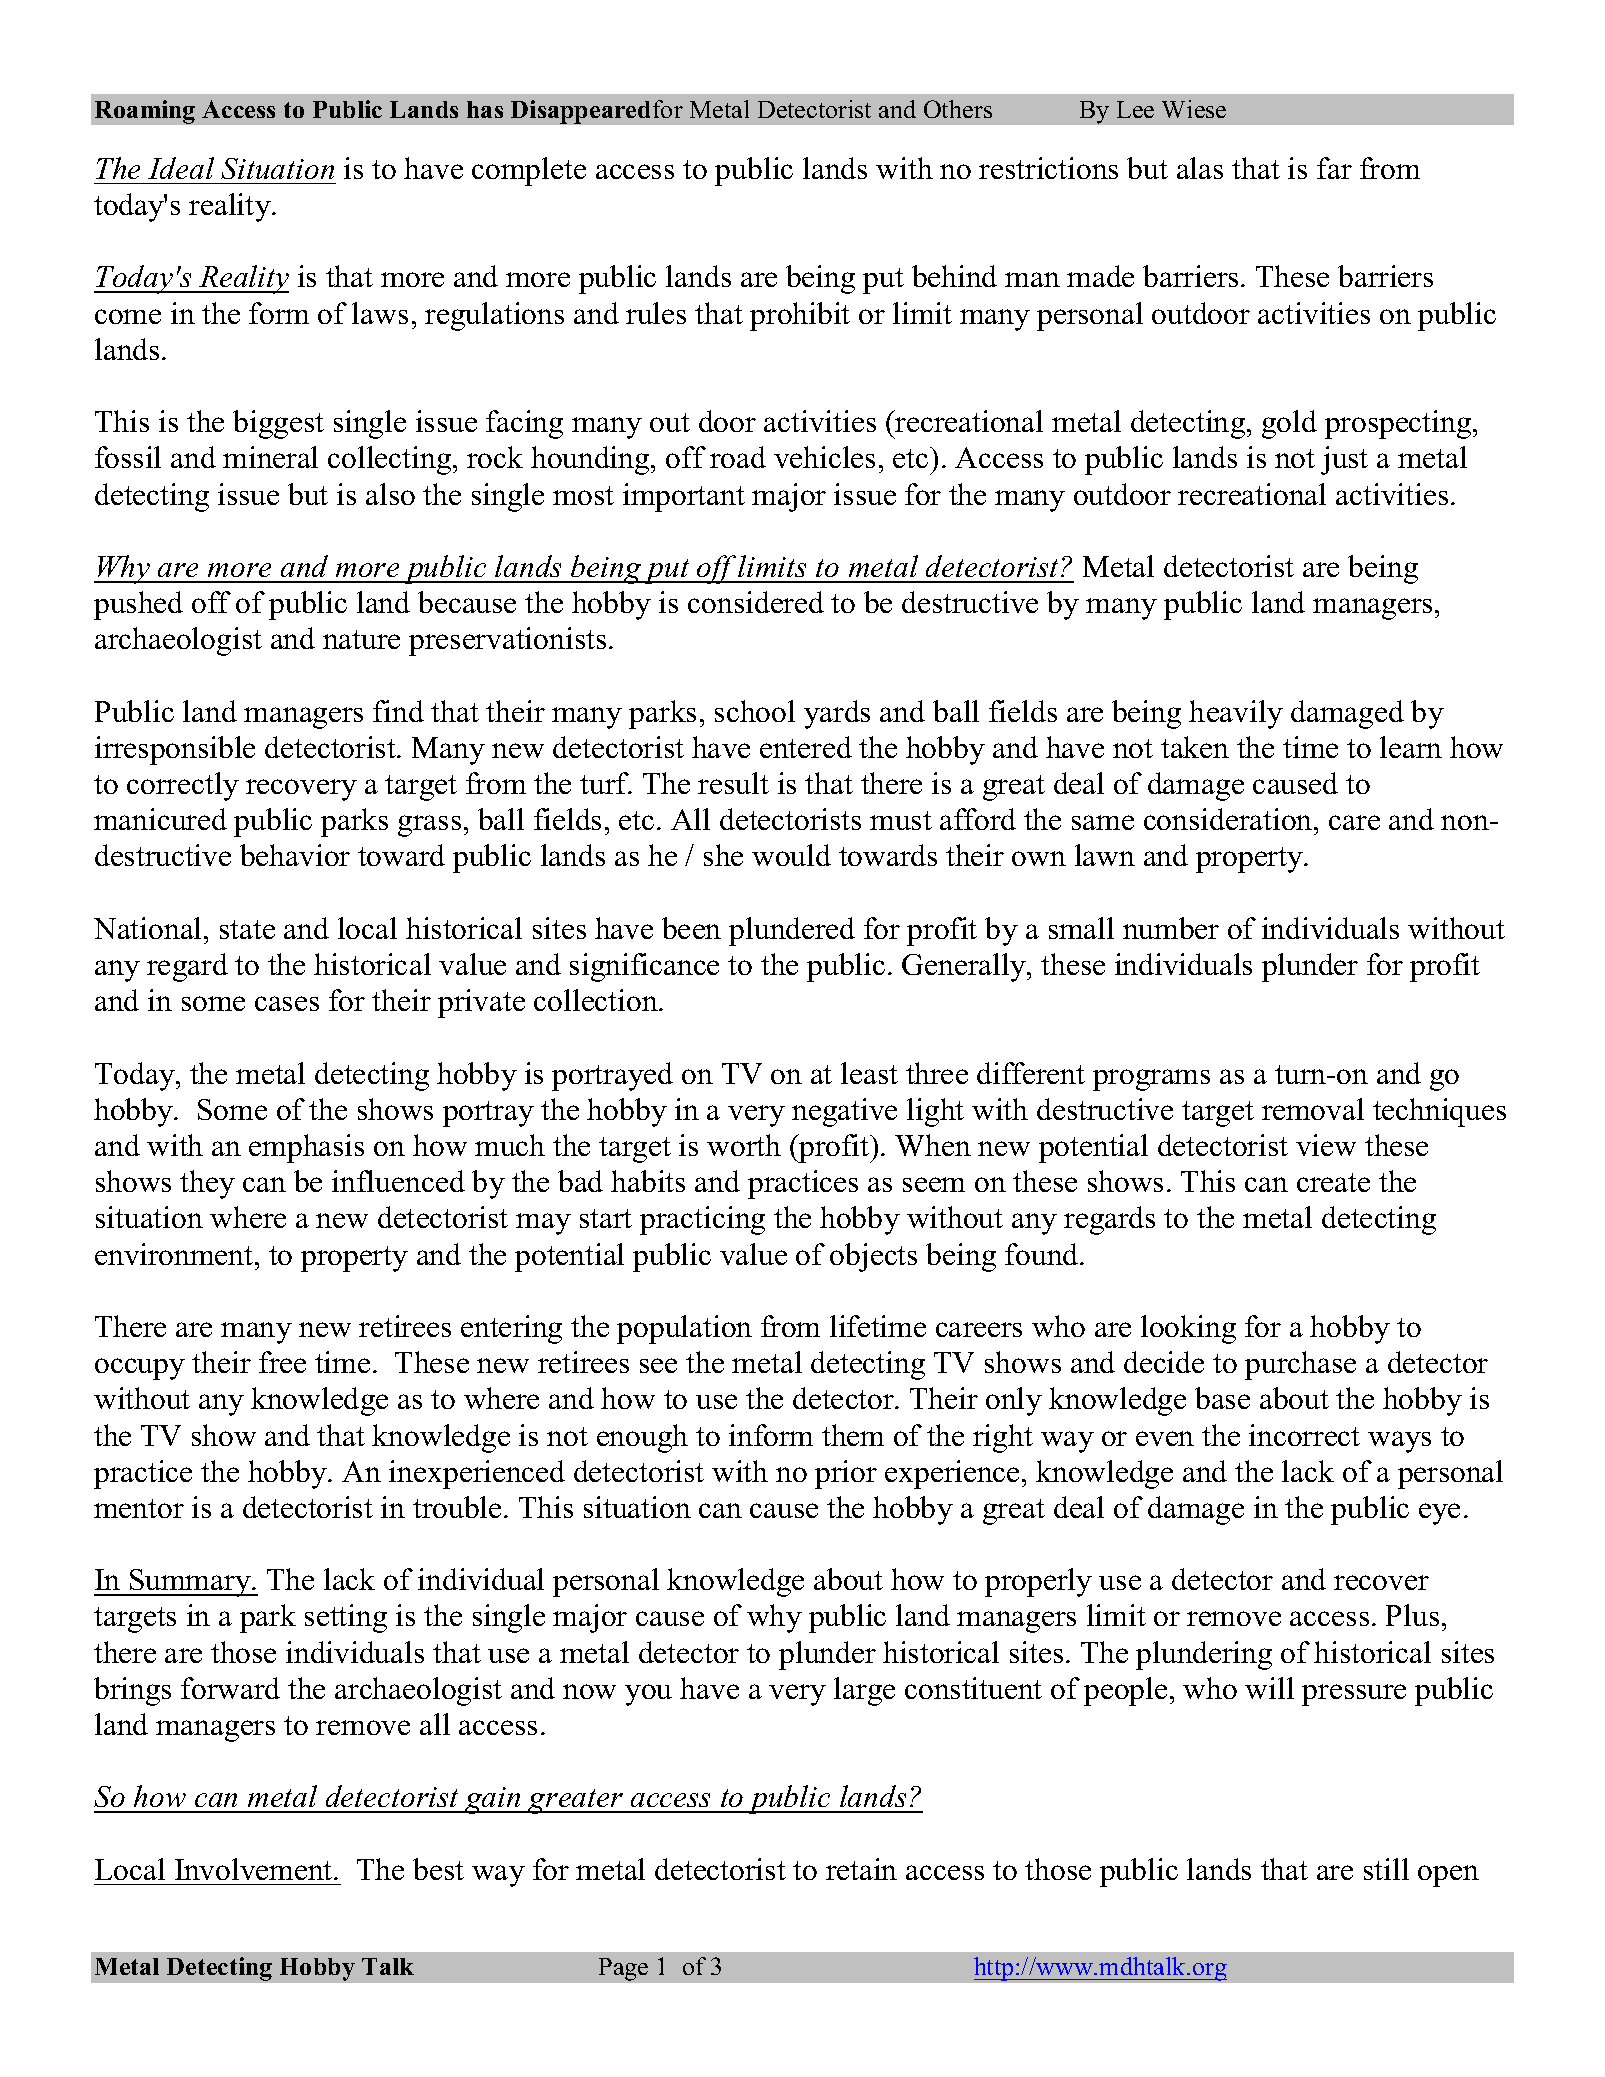 The height and width of the document is (2077, 1605). Describe the element at coordinates (255, 1869) in the document. I see `Involvement` at that location.
